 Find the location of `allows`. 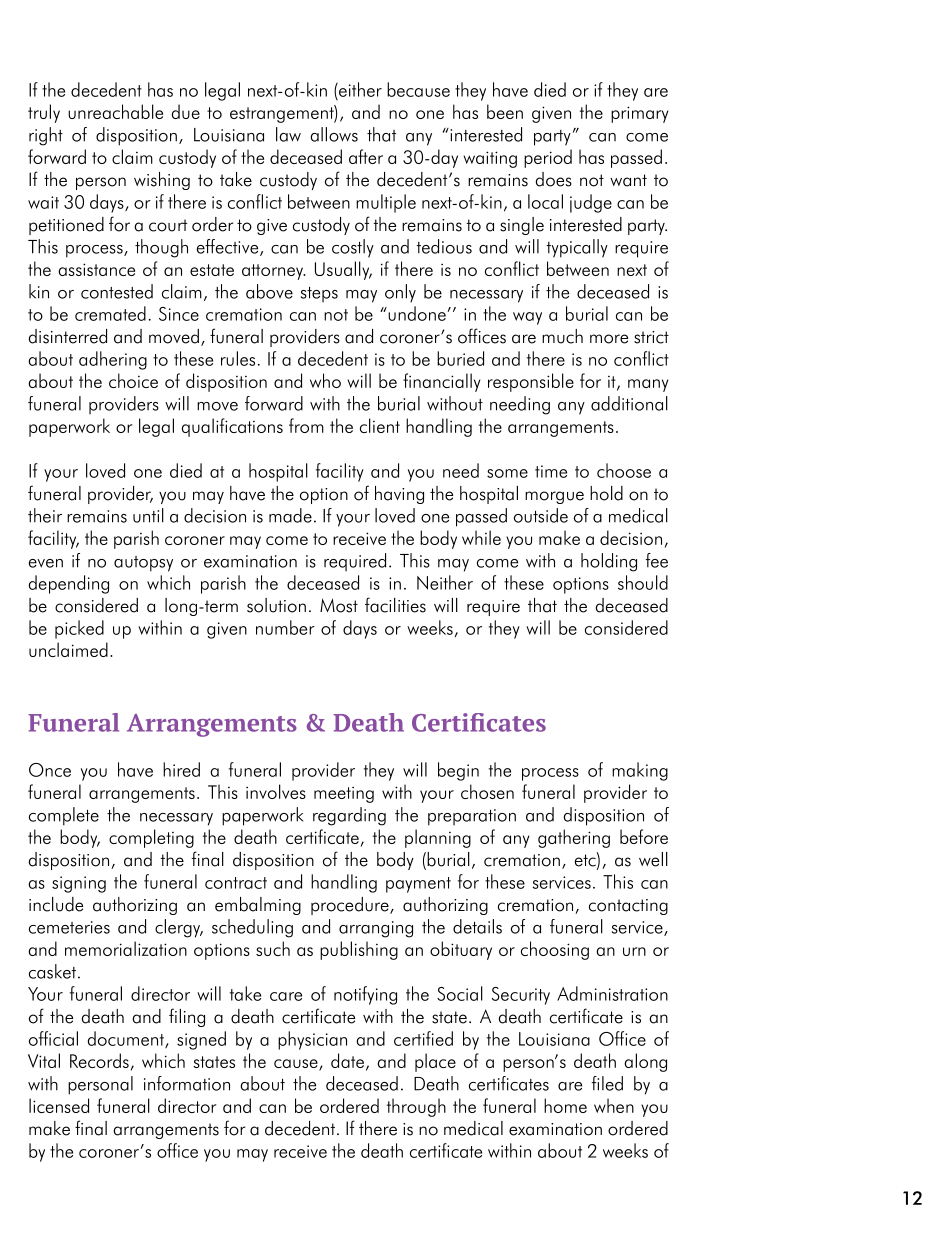

allows is located at coordinates (334, 134).
